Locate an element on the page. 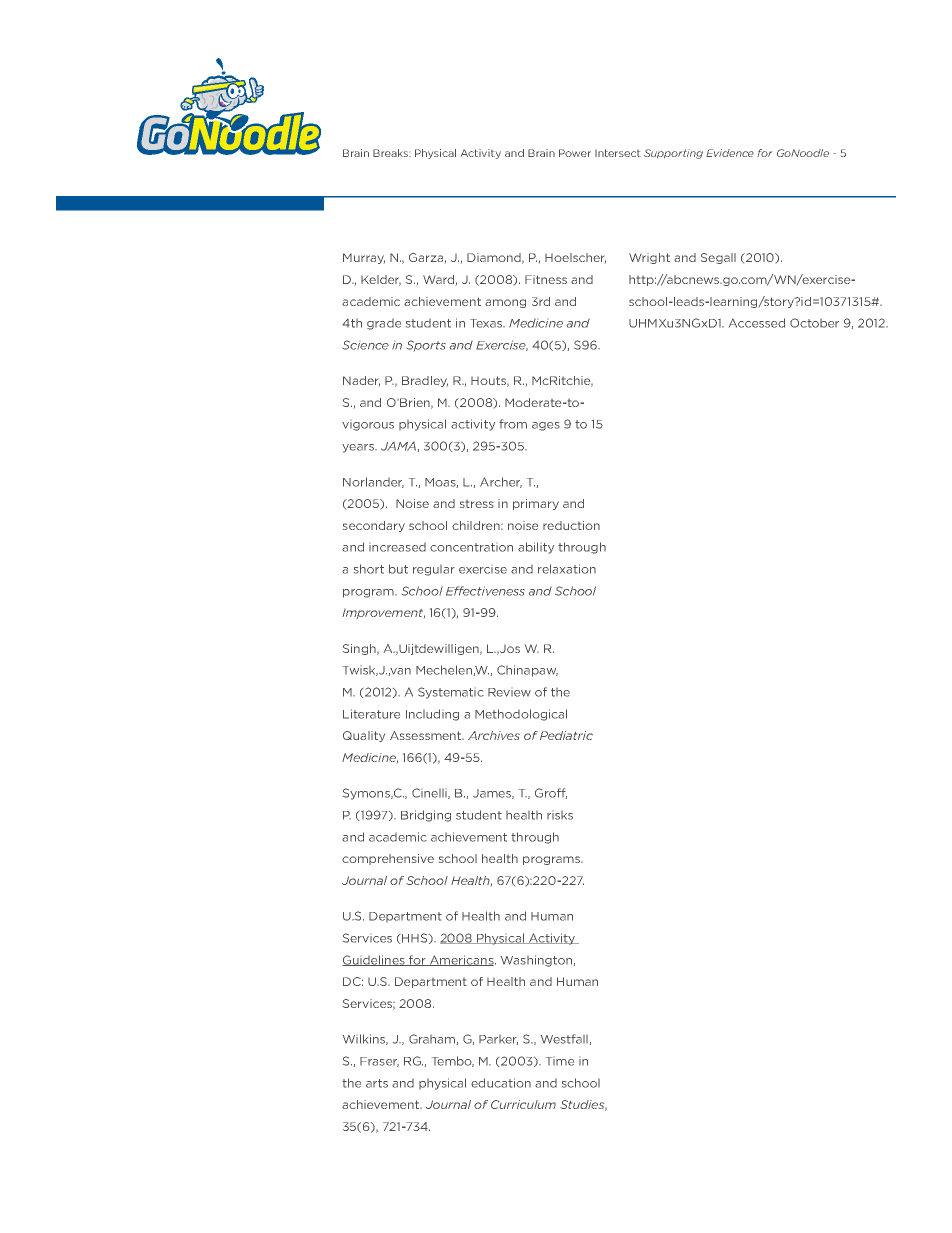 The width and height of the document is (952, 1233). Evidence is located at coordinates (730, 153).
